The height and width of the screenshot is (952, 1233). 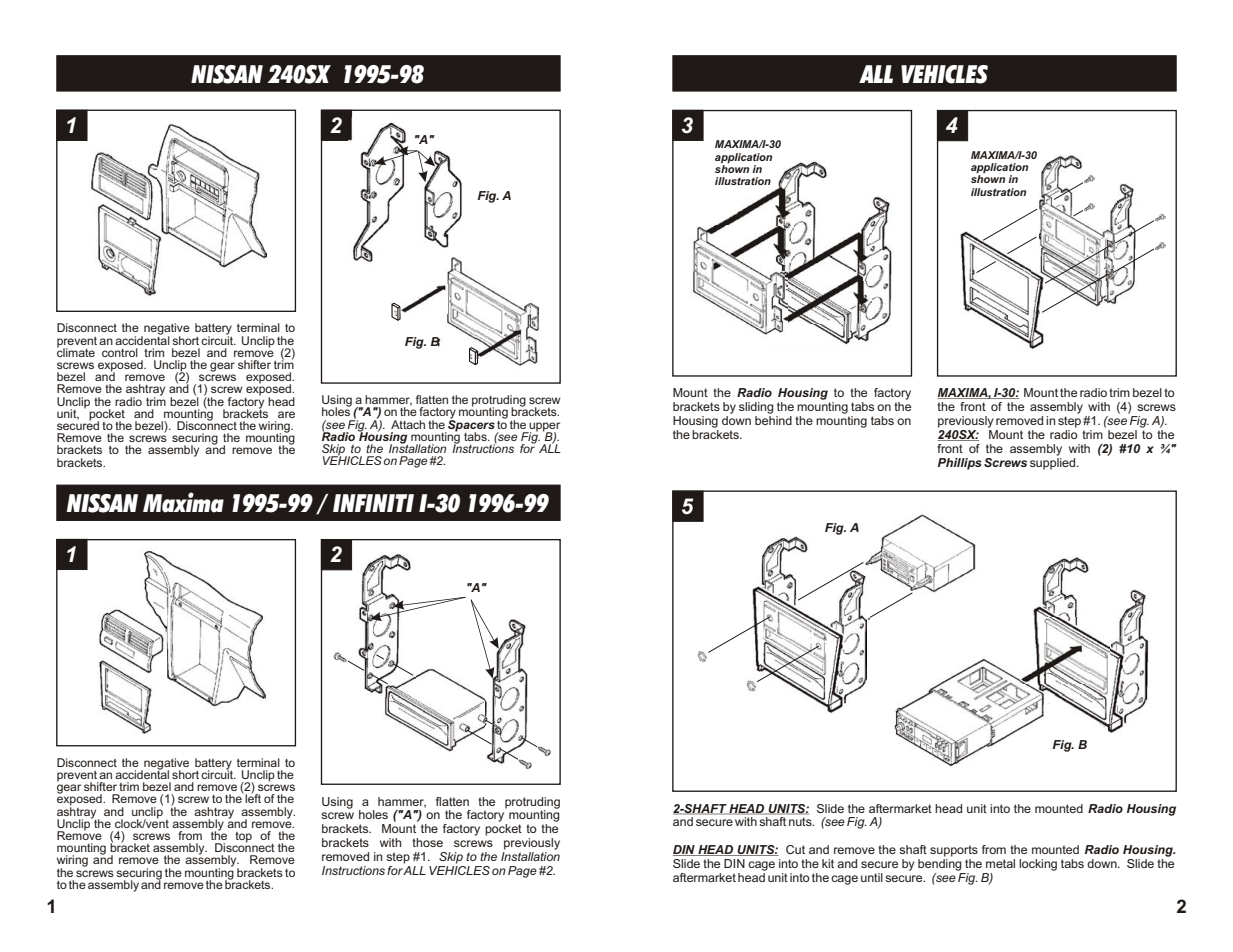 What do you see at coordinates (120, 352) in the screenshot?
I see `control` at bounding box center [120, 352].
